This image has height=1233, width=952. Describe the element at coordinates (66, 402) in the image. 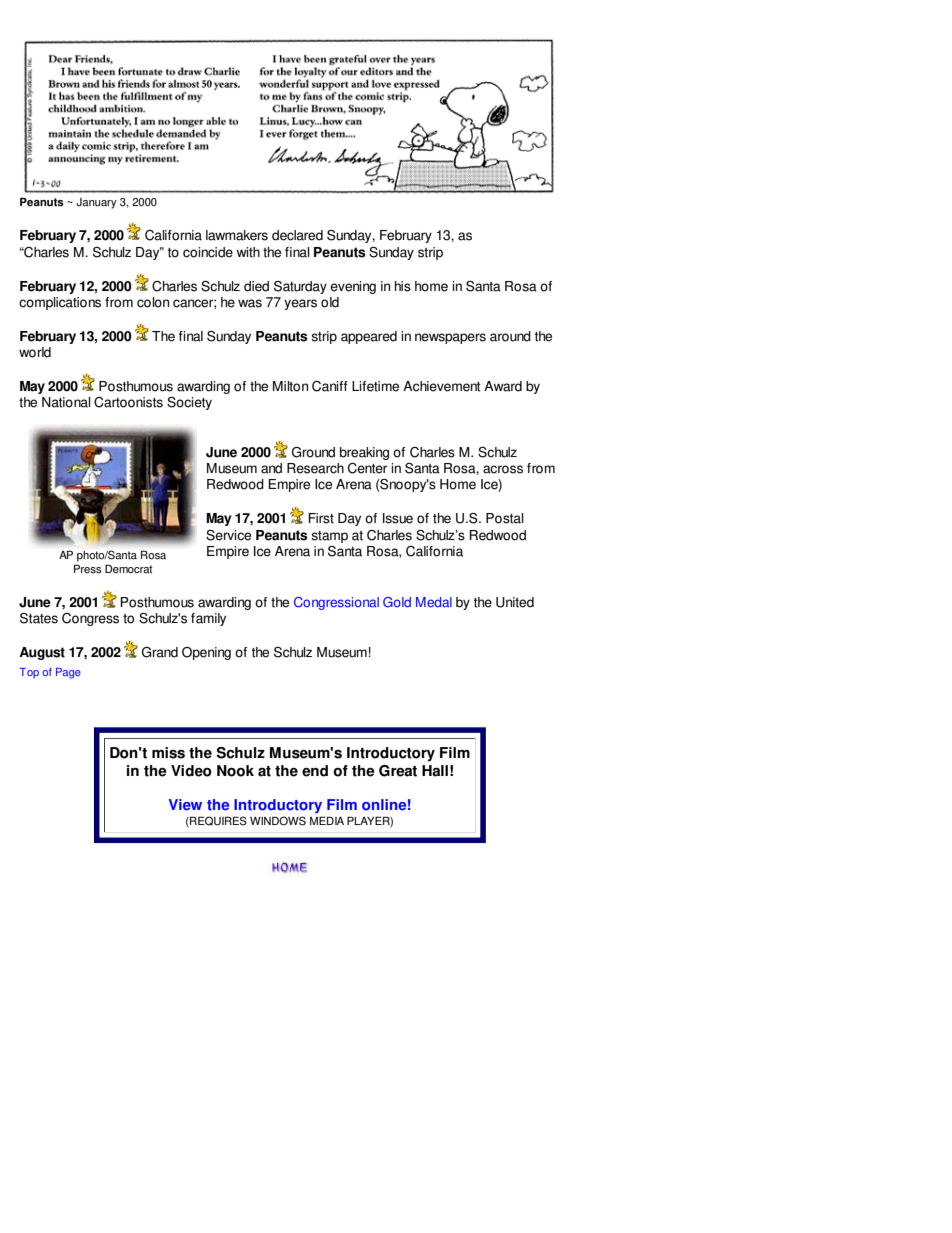

I see `National` at that location.
